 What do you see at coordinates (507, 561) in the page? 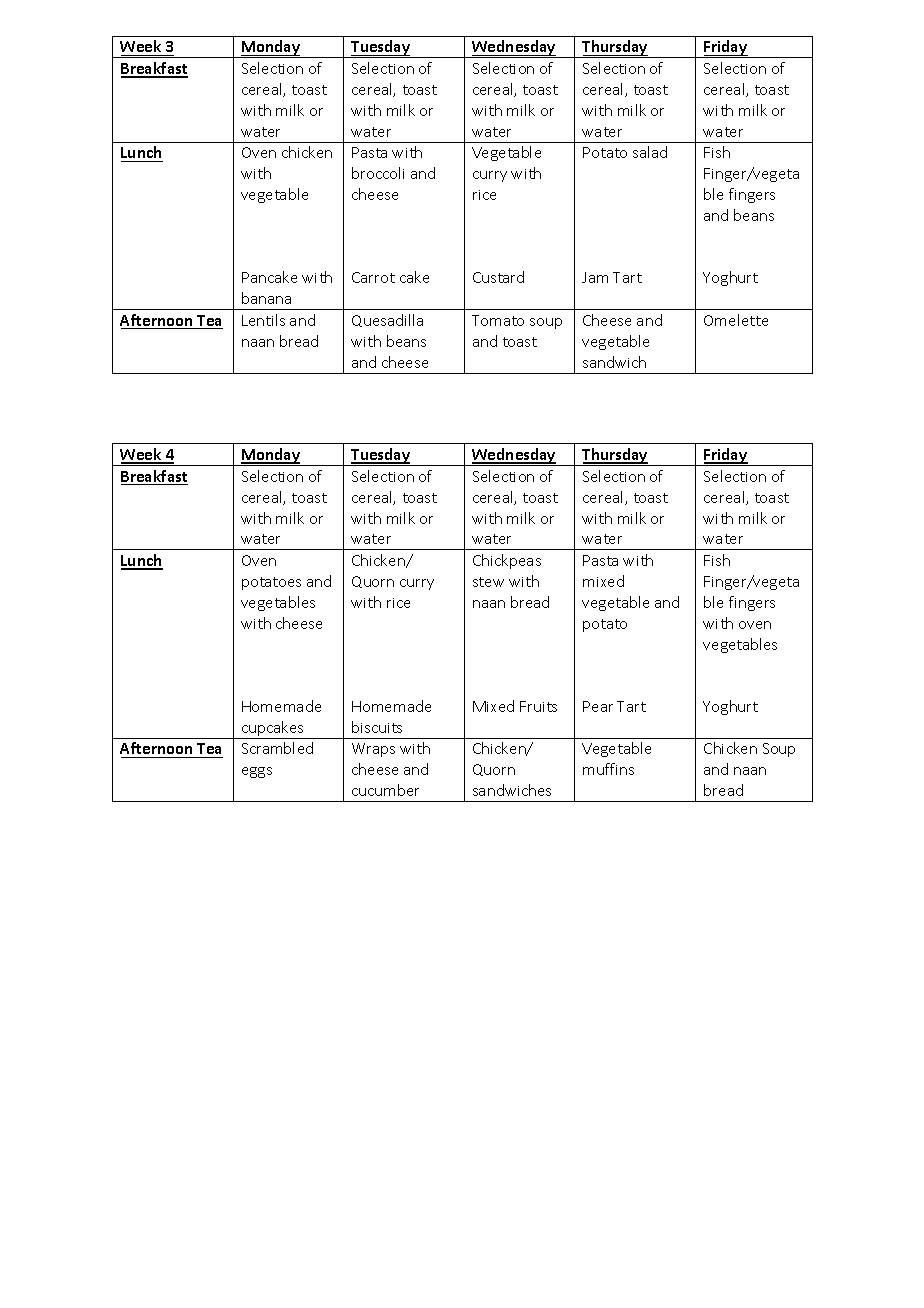
I see `Chickpeas` at bounding box center [507, 561].
